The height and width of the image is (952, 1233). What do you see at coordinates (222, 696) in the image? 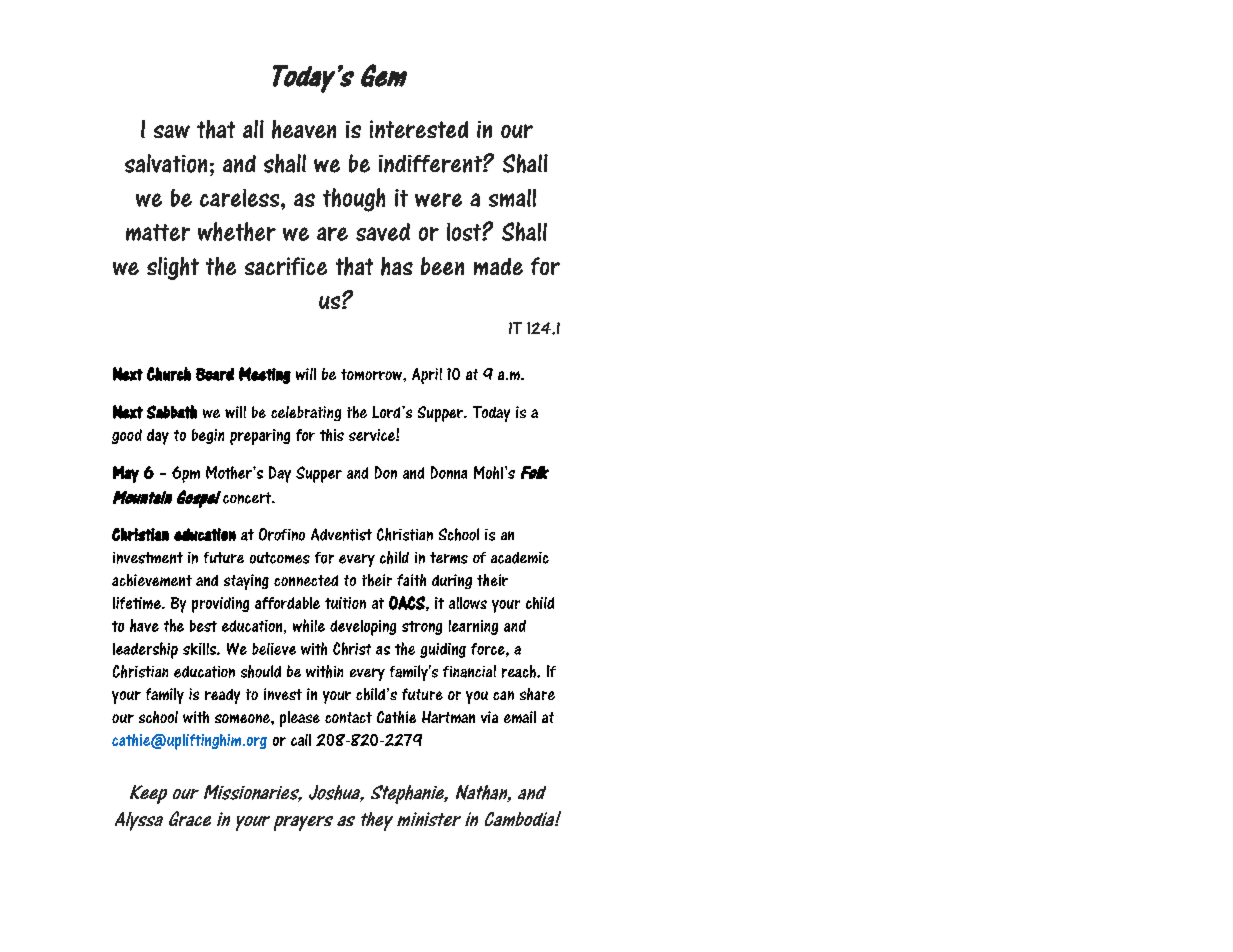
I see `ready` at bounding box center [222, 696].
